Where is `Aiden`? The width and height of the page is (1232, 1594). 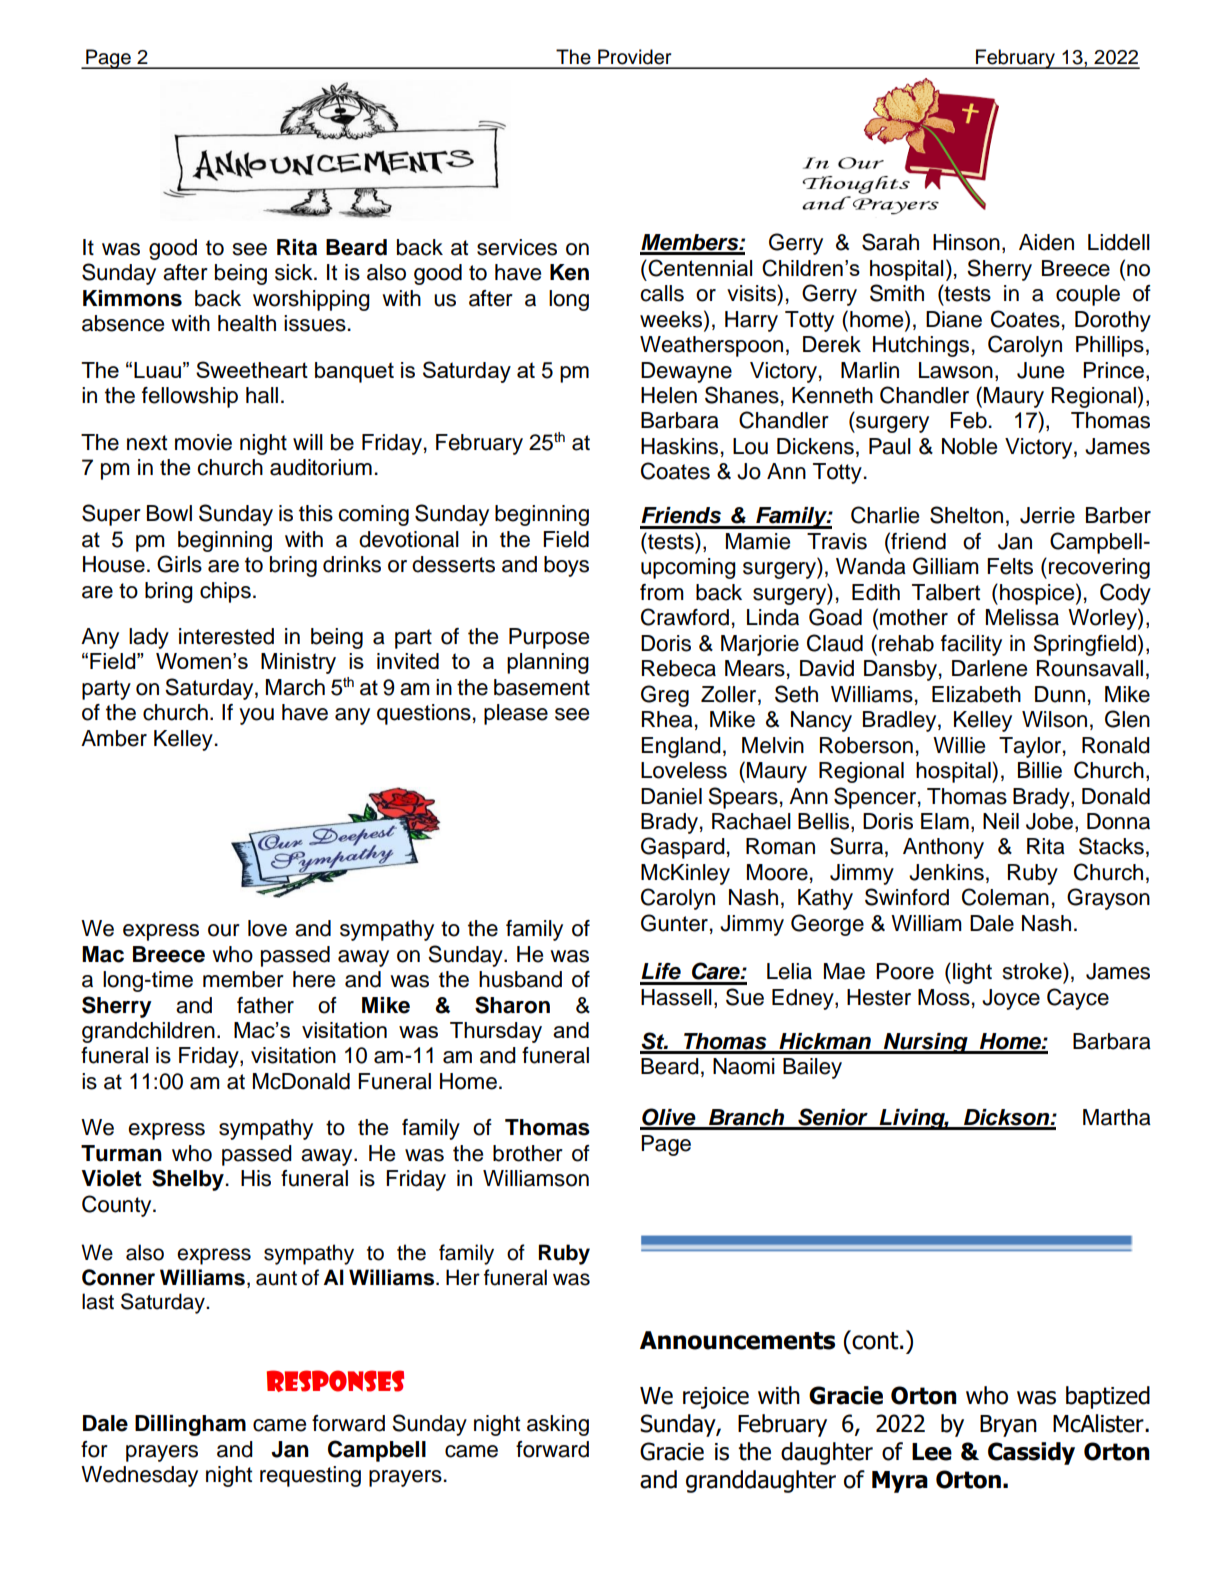 Aiden is located at coordinates (1046, 242).
